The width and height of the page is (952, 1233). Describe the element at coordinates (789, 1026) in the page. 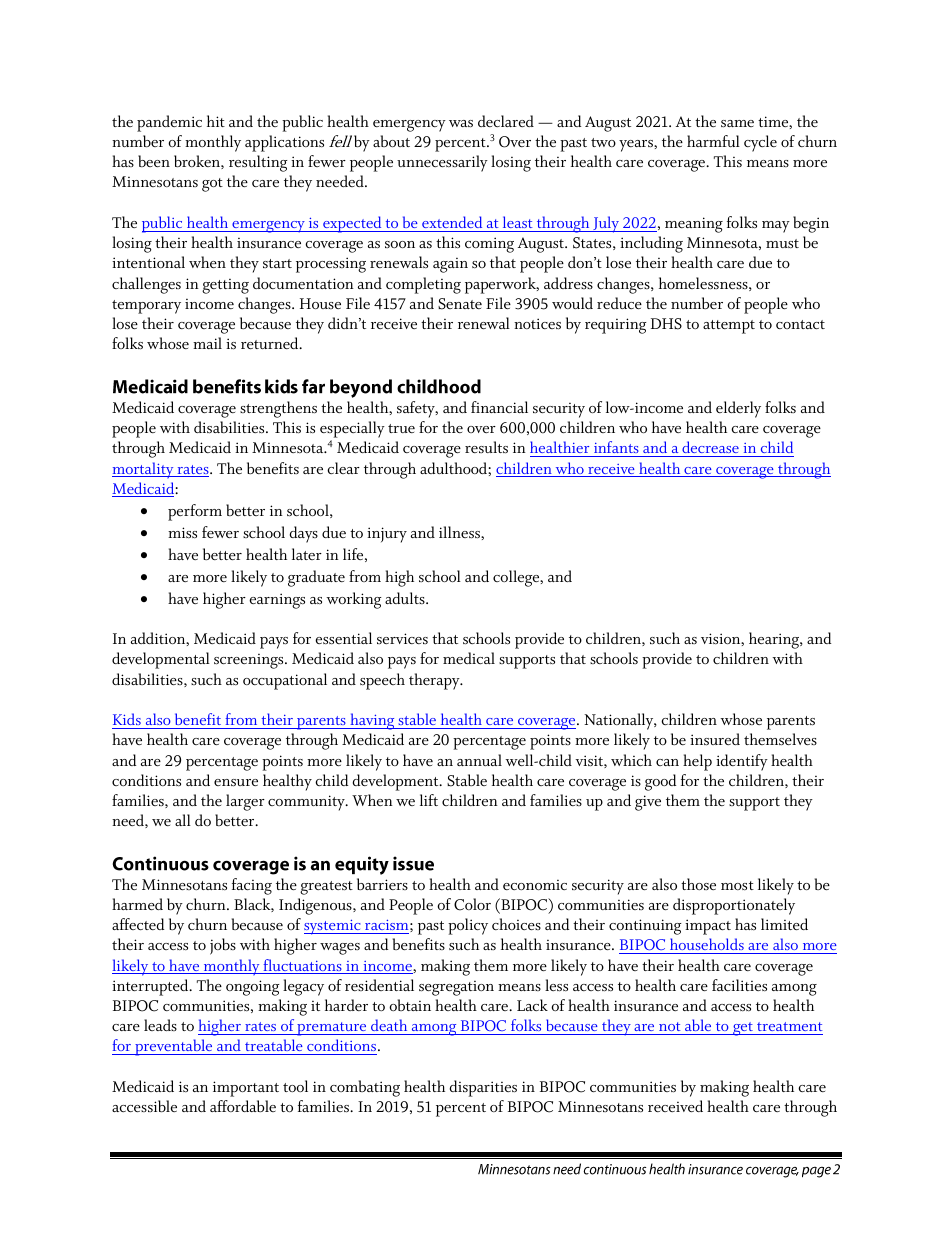

I see `treatment` at that location.
